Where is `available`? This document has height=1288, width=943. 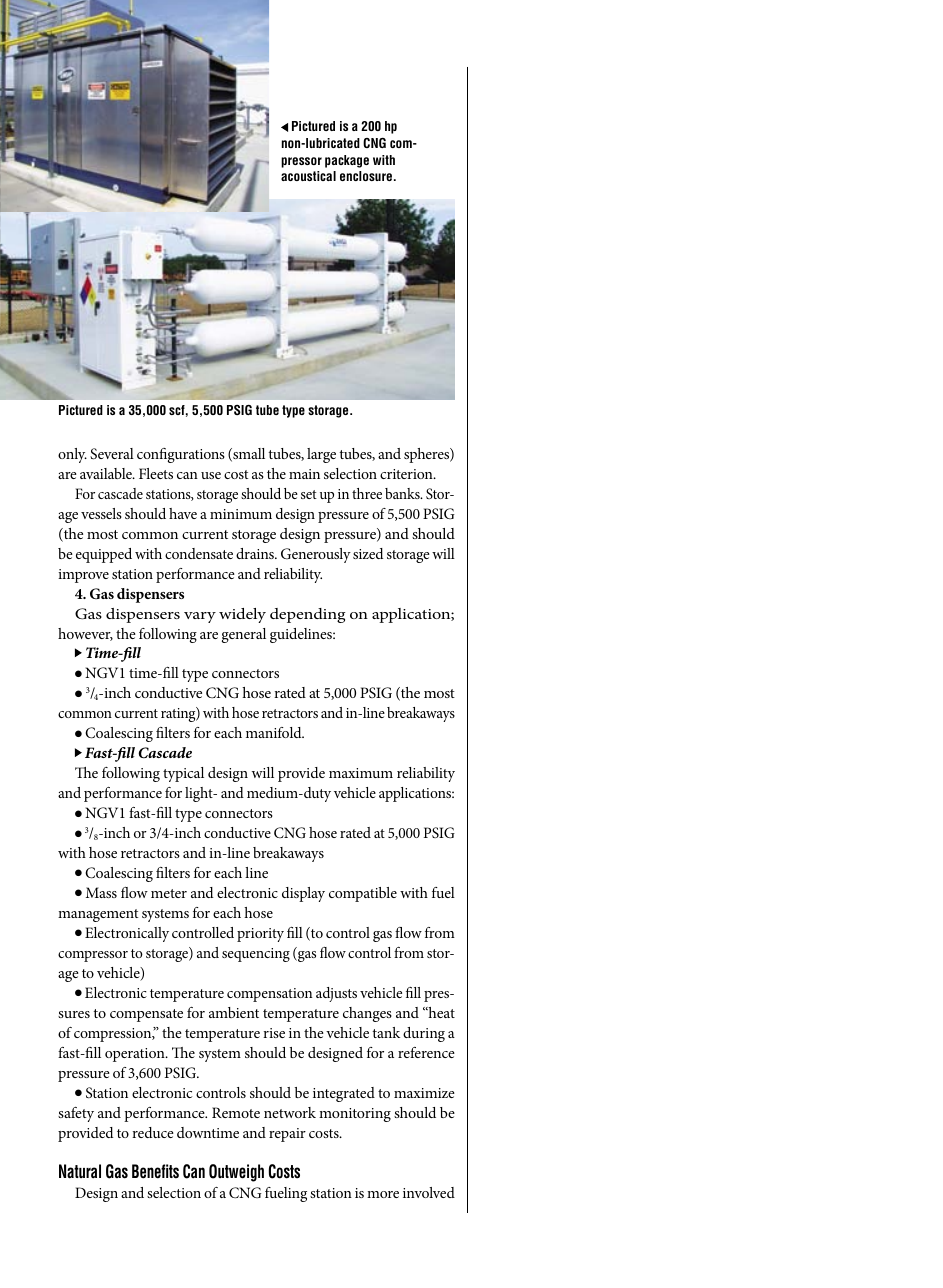
available is located at coordinates (107, 473).
